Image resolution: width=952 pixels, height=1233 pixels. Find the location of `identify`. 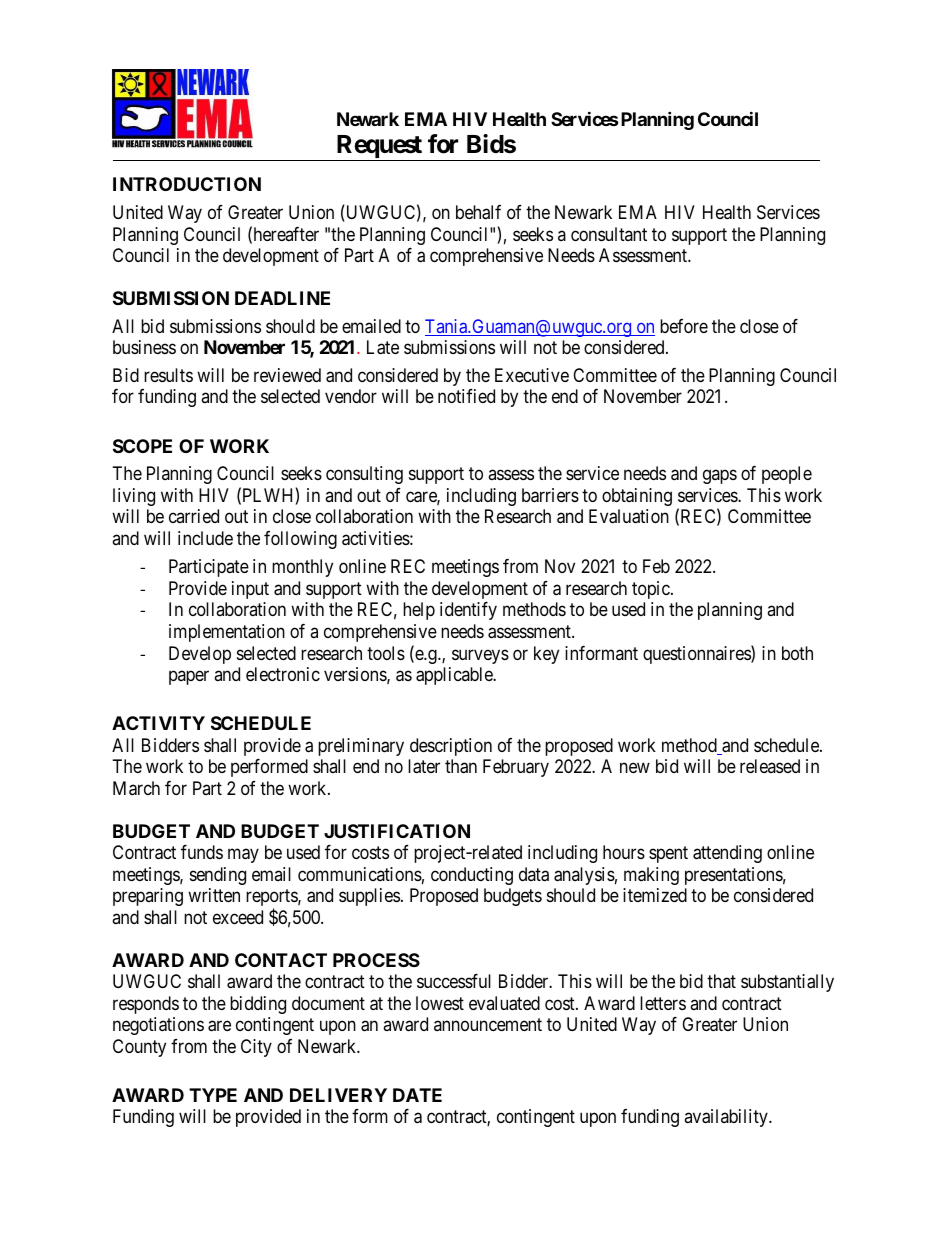

identify is located at coordinates (468, 611).
